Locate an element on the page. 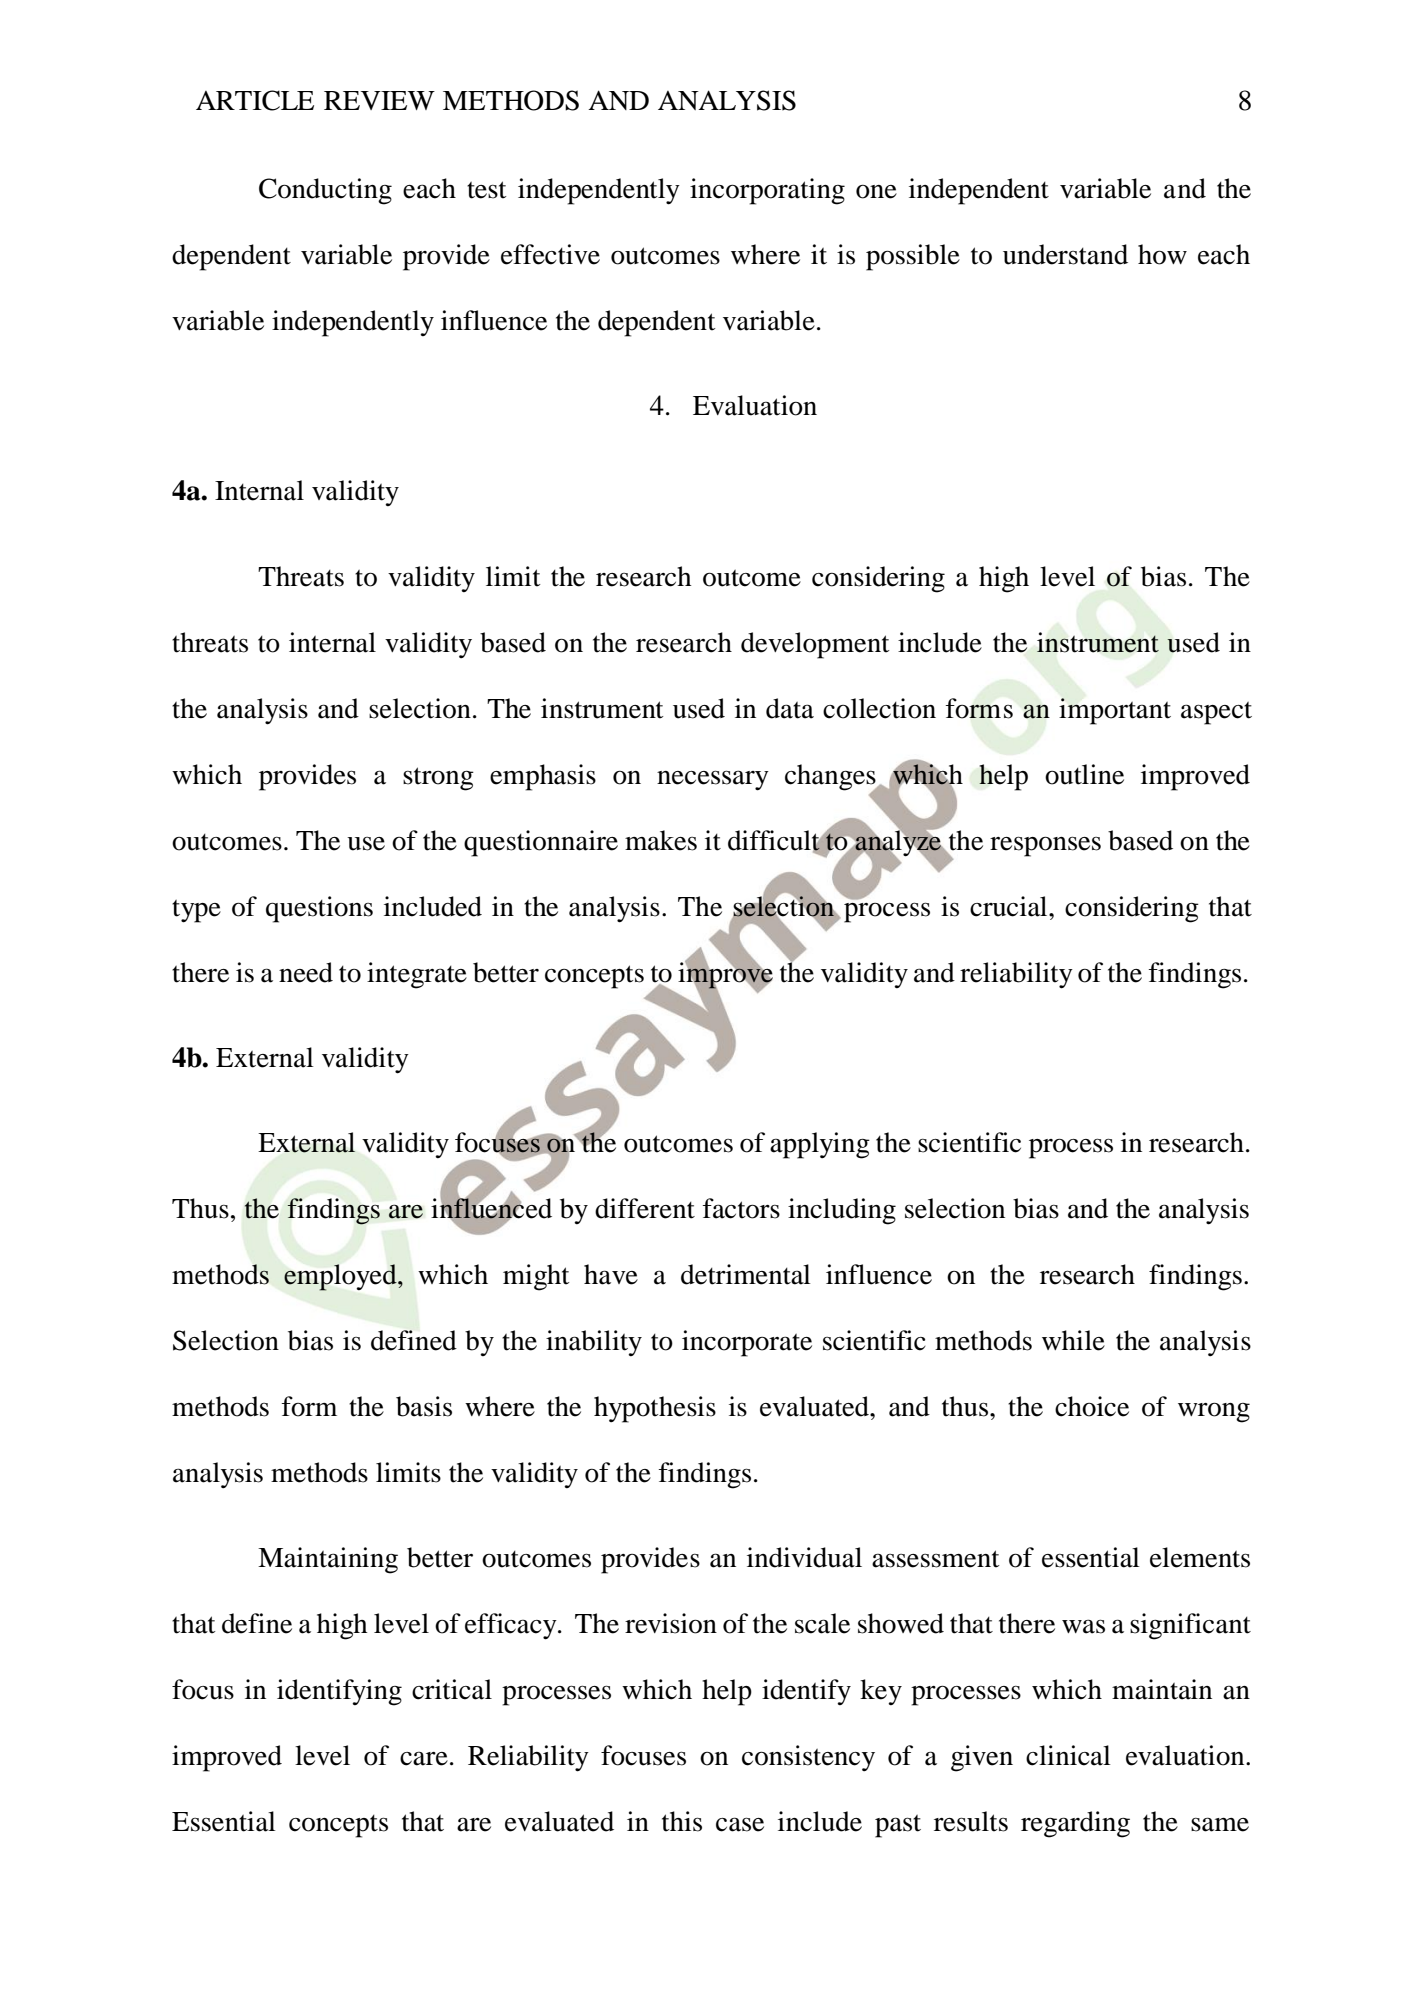 The width and height of the document is (1424, 2013). crucial is located at coordinates (1010, 906).
